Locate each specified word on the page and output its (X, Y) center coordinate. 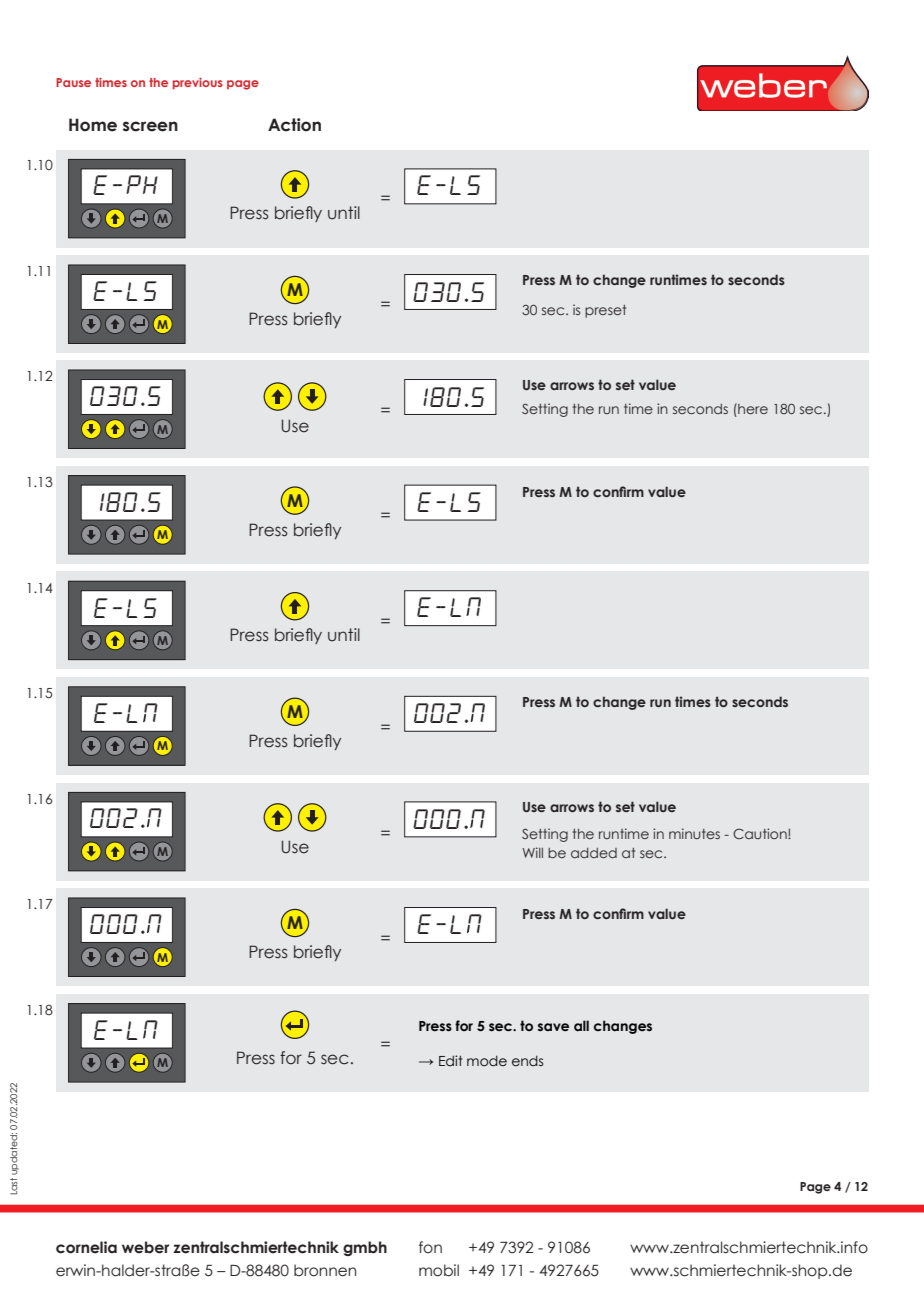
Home (93, 125)
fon (430, 1247)
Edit (450, 1060)
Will (532, 852)
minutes (694, 833)
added (594, 853)
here (752, 408)
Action (294, 125)
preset (605, 311)
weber (145, 1247)
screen (150, 126)
